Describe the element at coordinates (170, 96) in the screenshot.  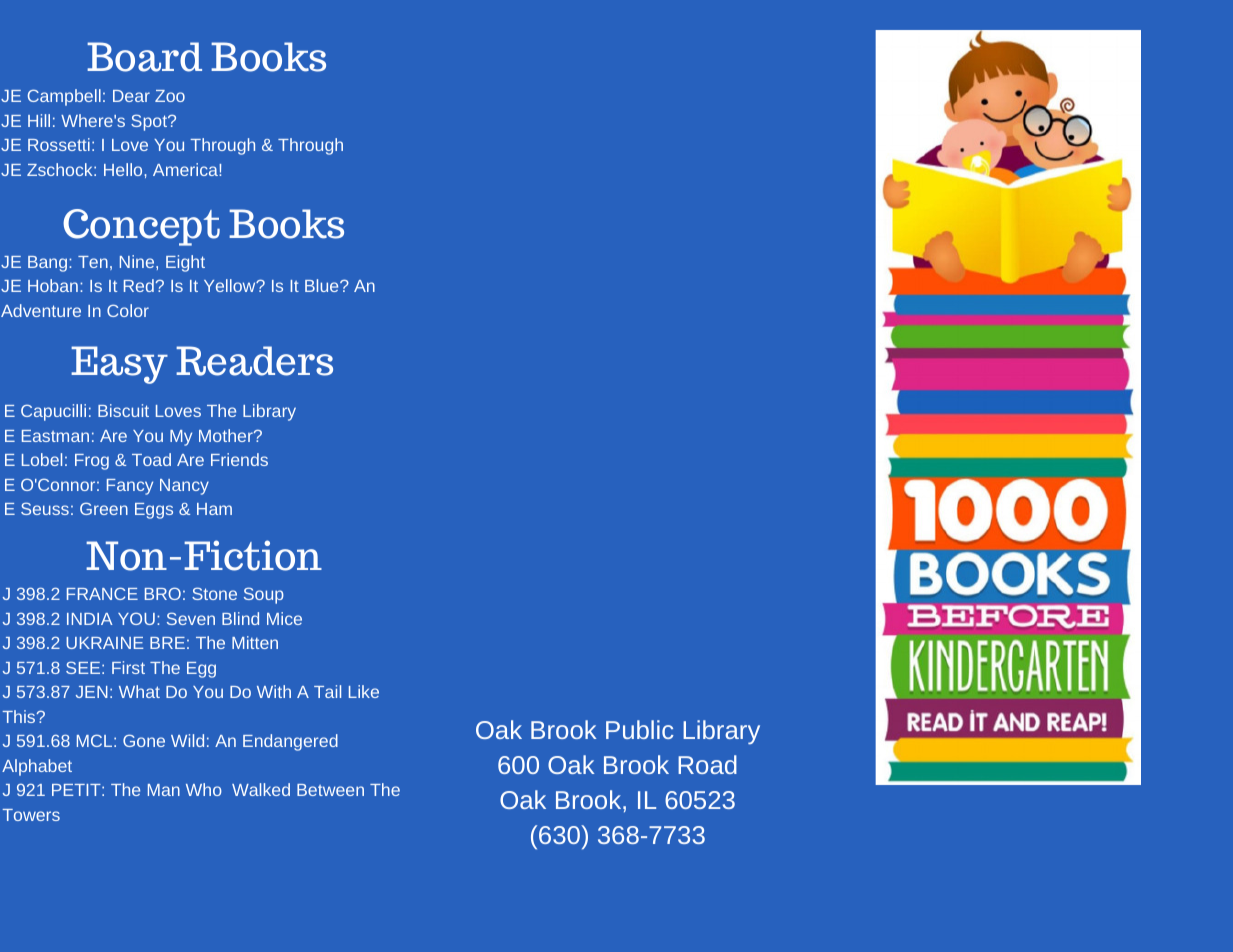
I see `Zoo` at that location.
